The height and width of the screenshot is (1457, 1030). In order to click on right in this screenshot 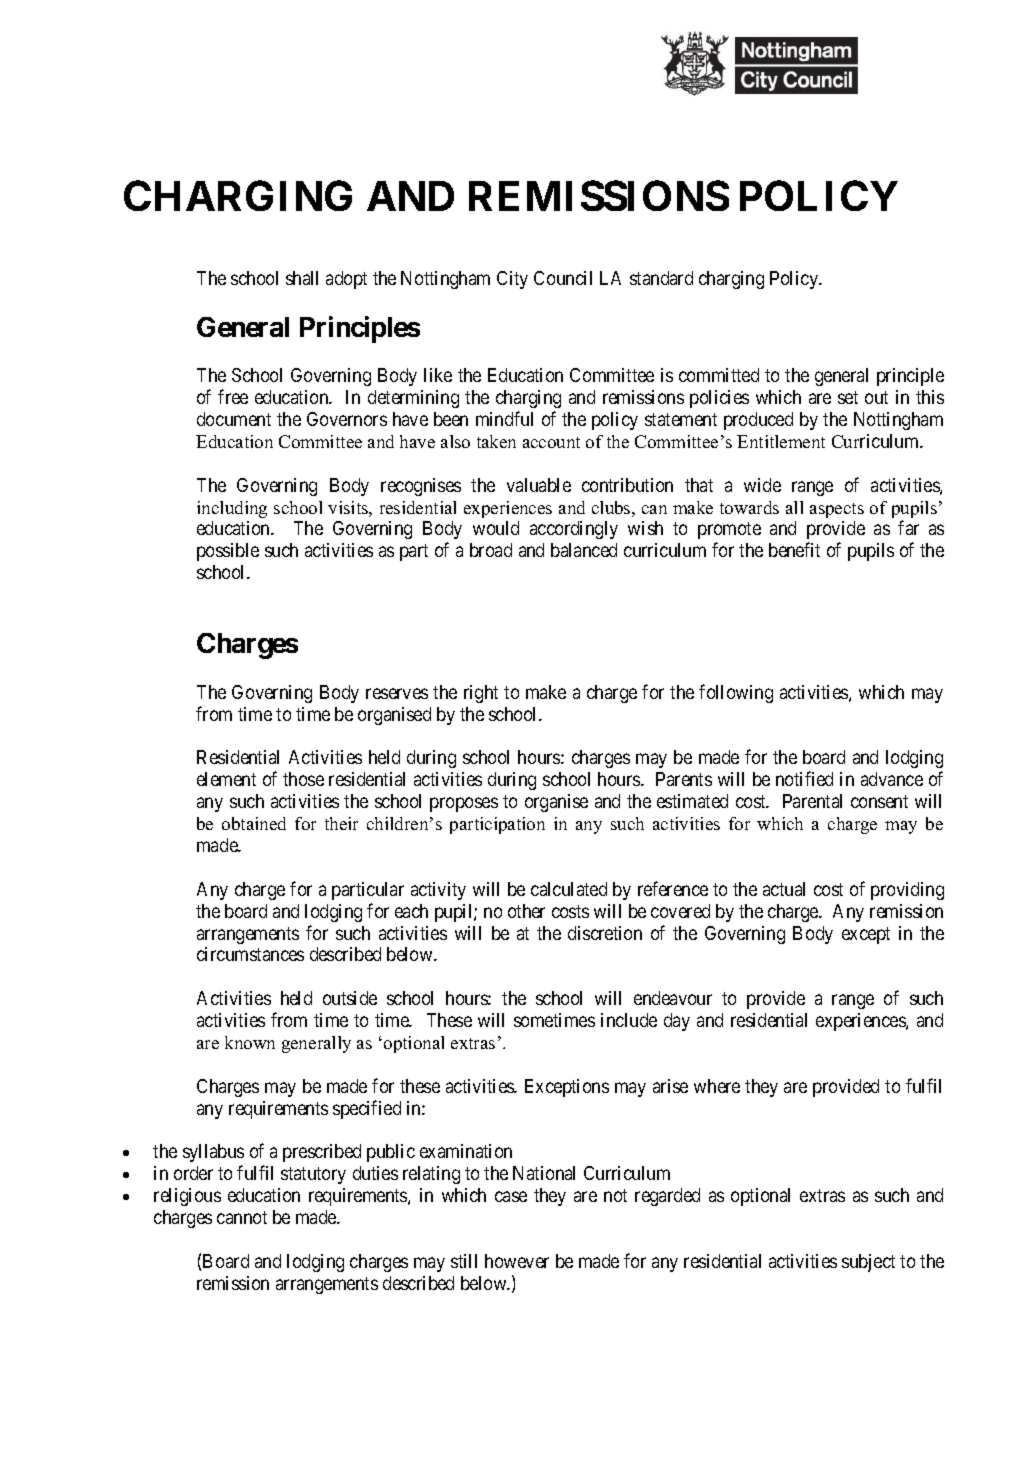, I will do `click(481, 694)`.
